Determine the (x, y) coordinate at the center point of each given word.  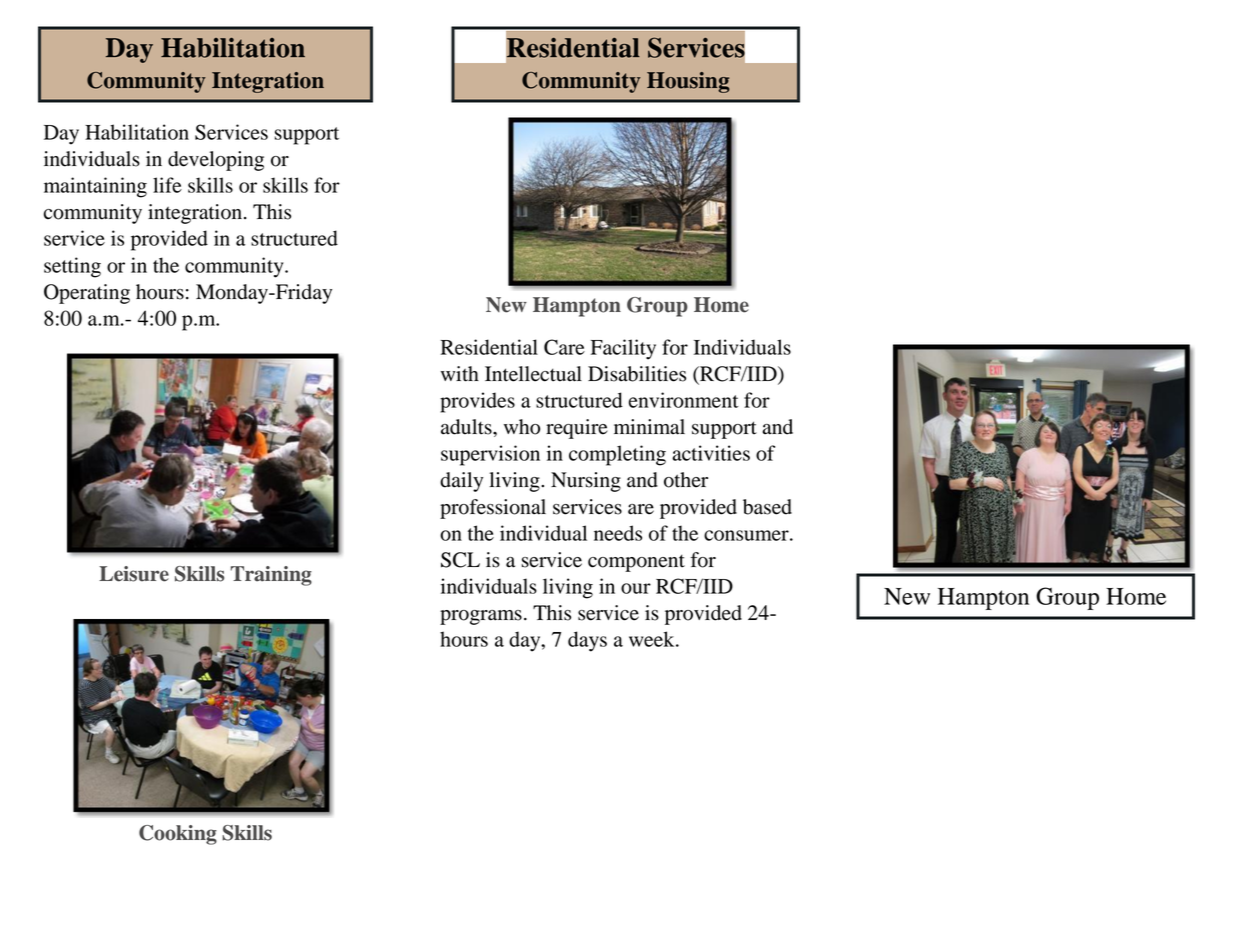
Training (271, 576)
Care (564, 347)
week (653, 639)
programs (481, 617)
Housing (688, 82)
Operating (87, 294)
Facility (623, 349)
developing (216, 161)
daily (461, 482)
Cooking (178, 835)
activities (711, 453)
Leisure (134, 574)
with (460, 374)
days (587, 641)
